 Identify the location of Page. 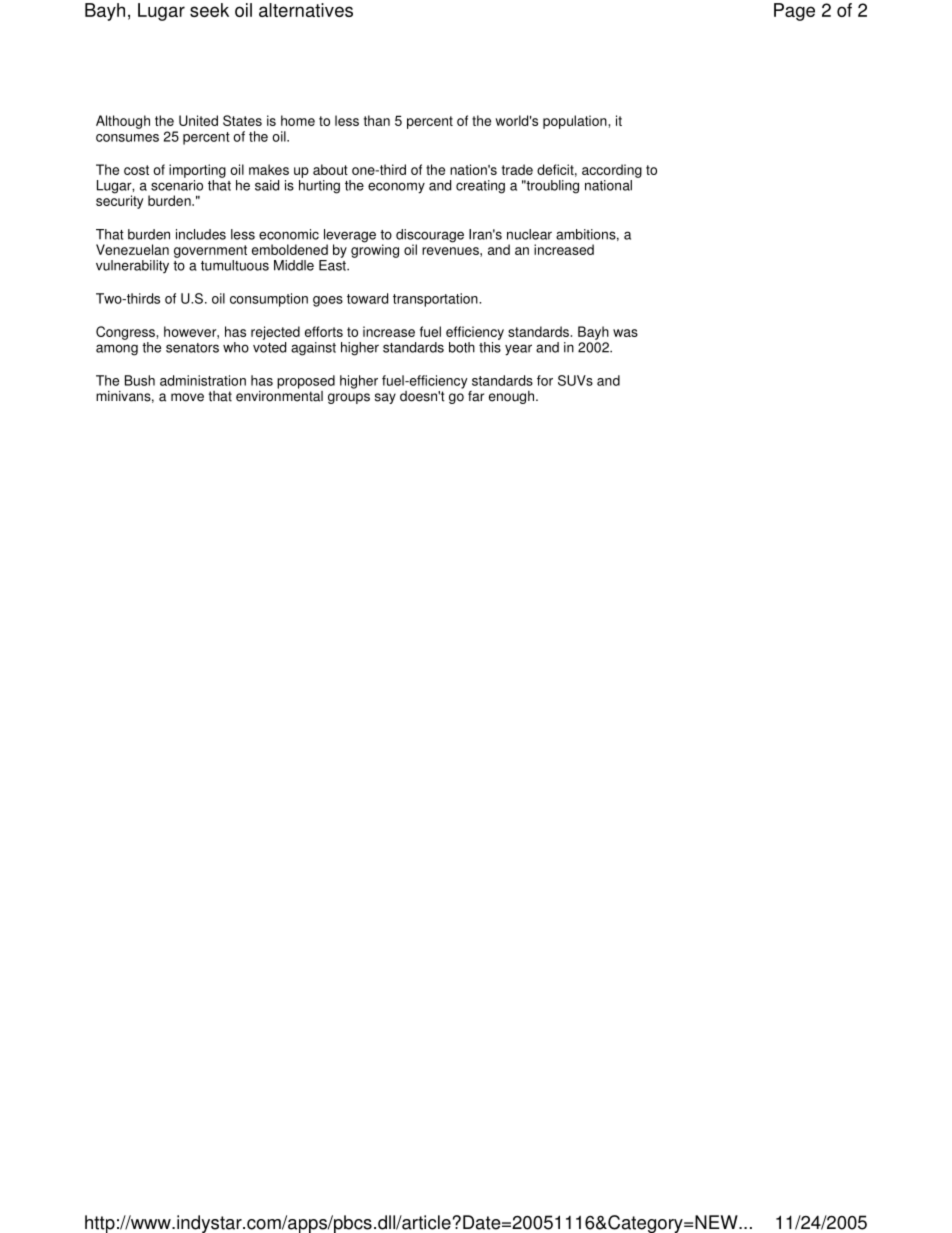
(794, 12).
